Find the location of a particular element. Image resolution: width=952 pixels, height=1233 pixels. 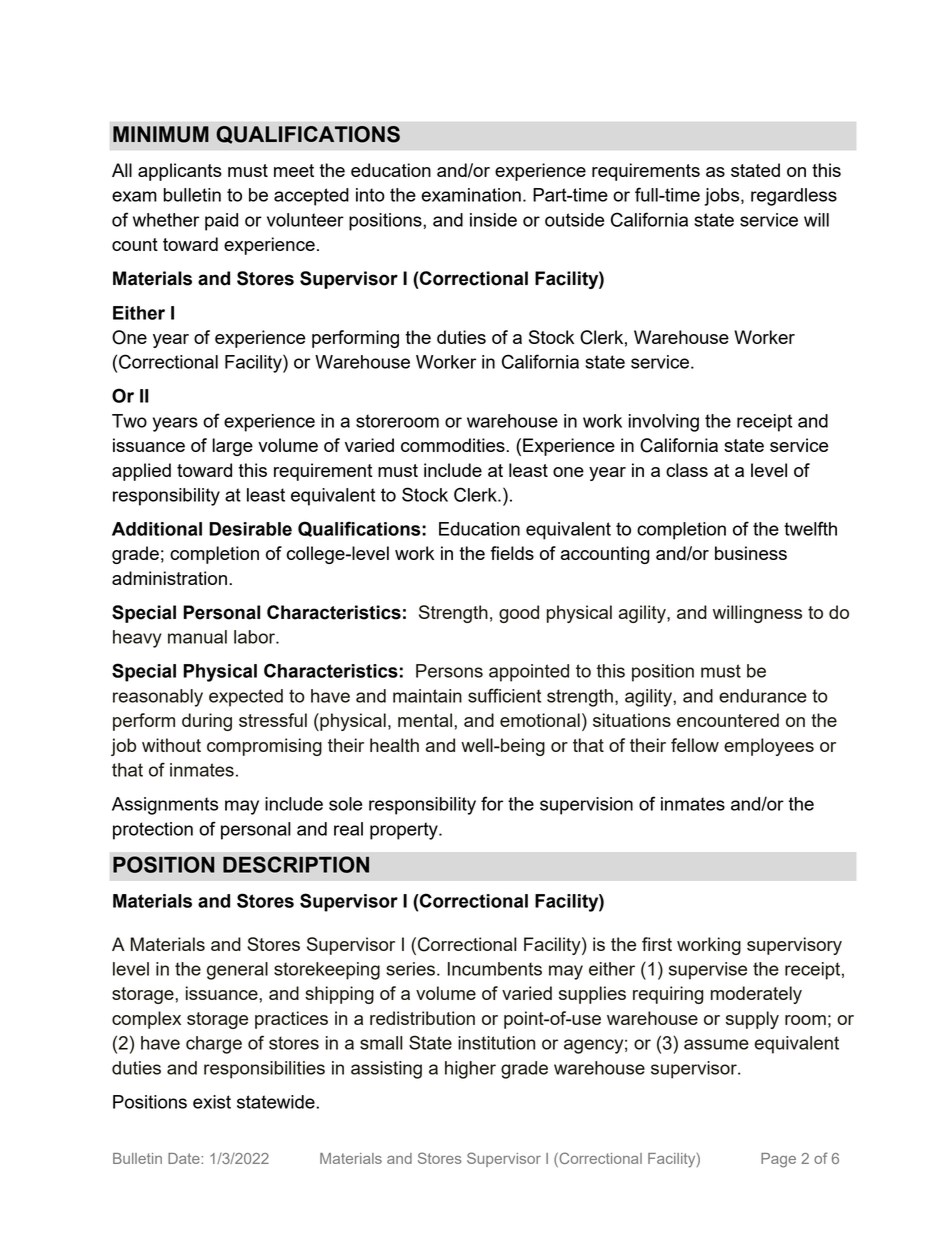

exist is located at coordinates (212, 1102).
